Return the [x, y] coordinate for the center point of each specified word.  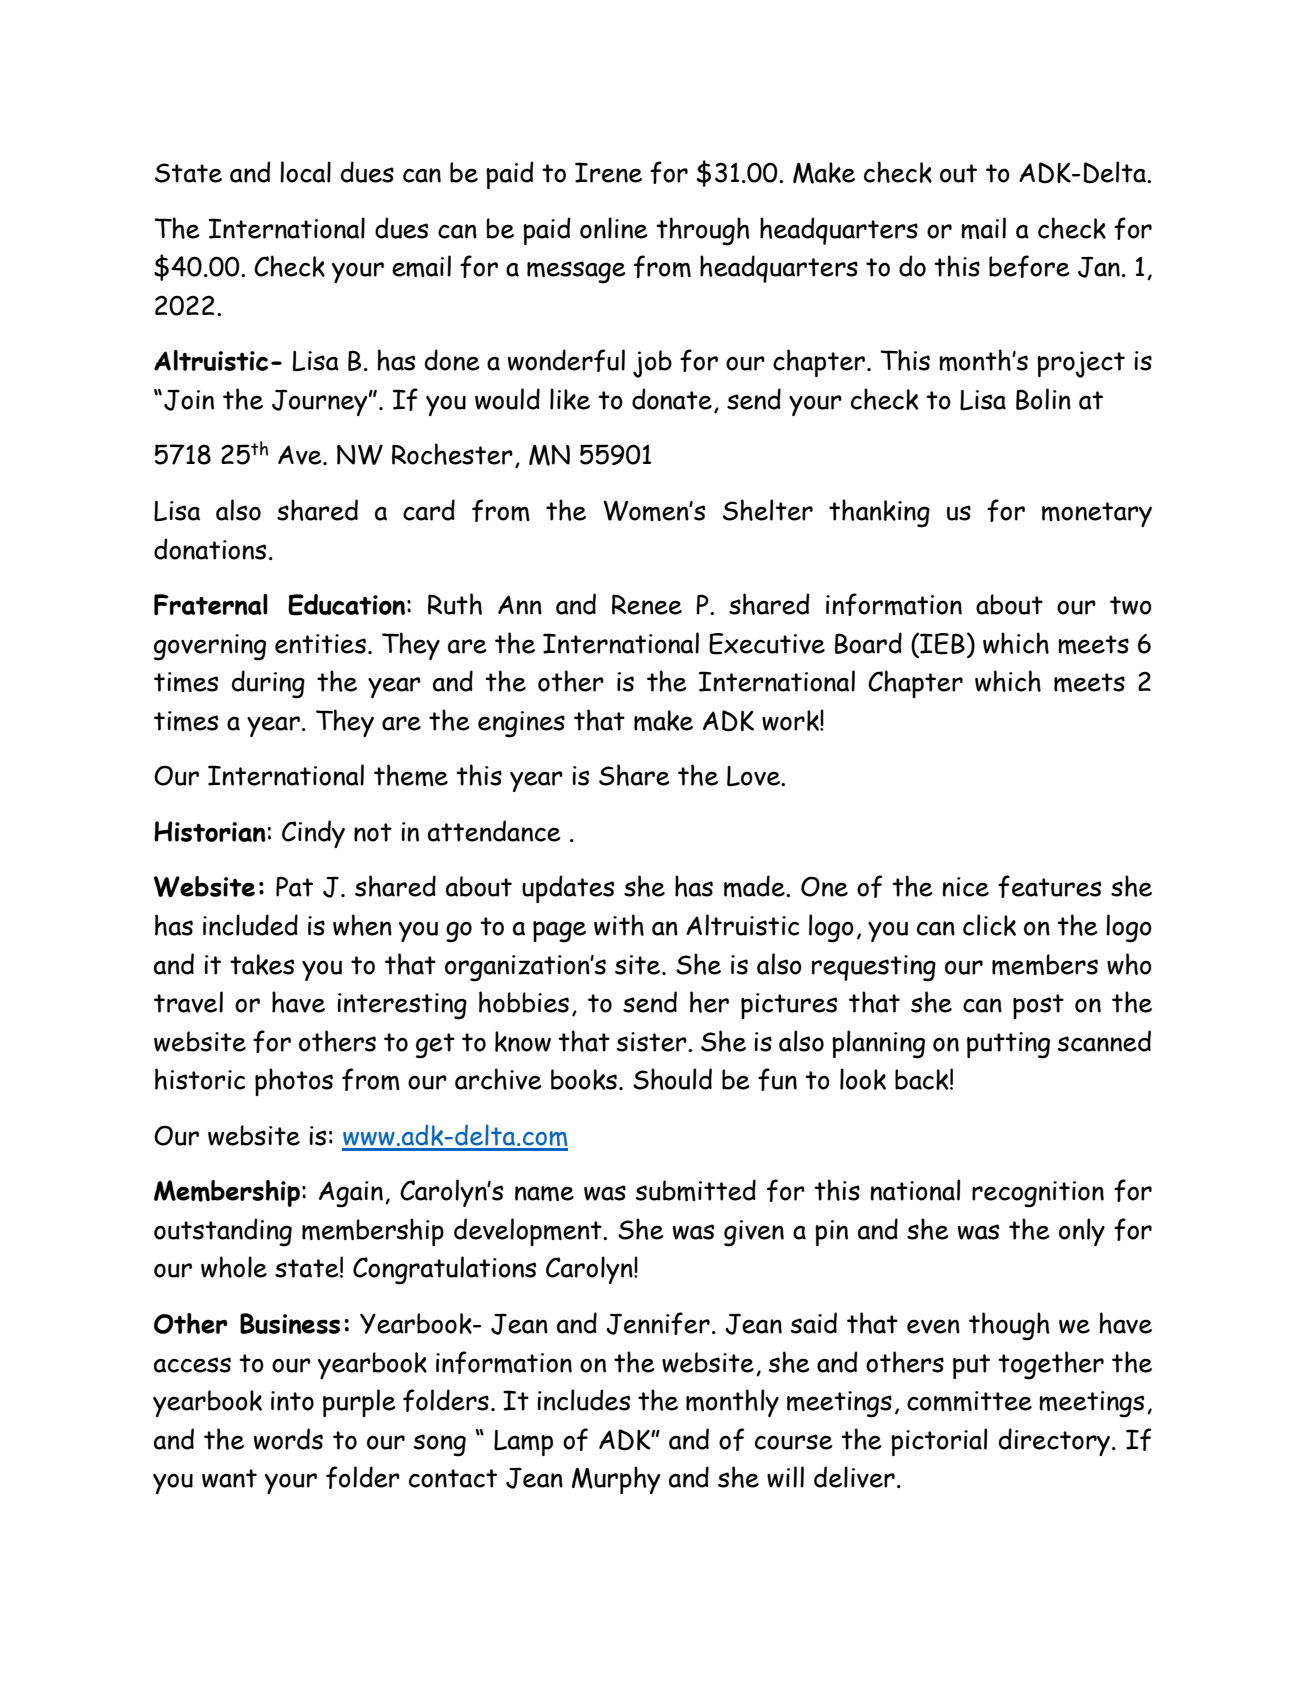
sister [653, 1042]
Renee [647, 604]
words [288, 1439]
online [614, 228]
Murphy [616, 1480]
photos [294, 1082]
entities [320, 644]
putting [1008, 1045]
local [305, 172]
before [1029, 266]
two [1131, 605]
